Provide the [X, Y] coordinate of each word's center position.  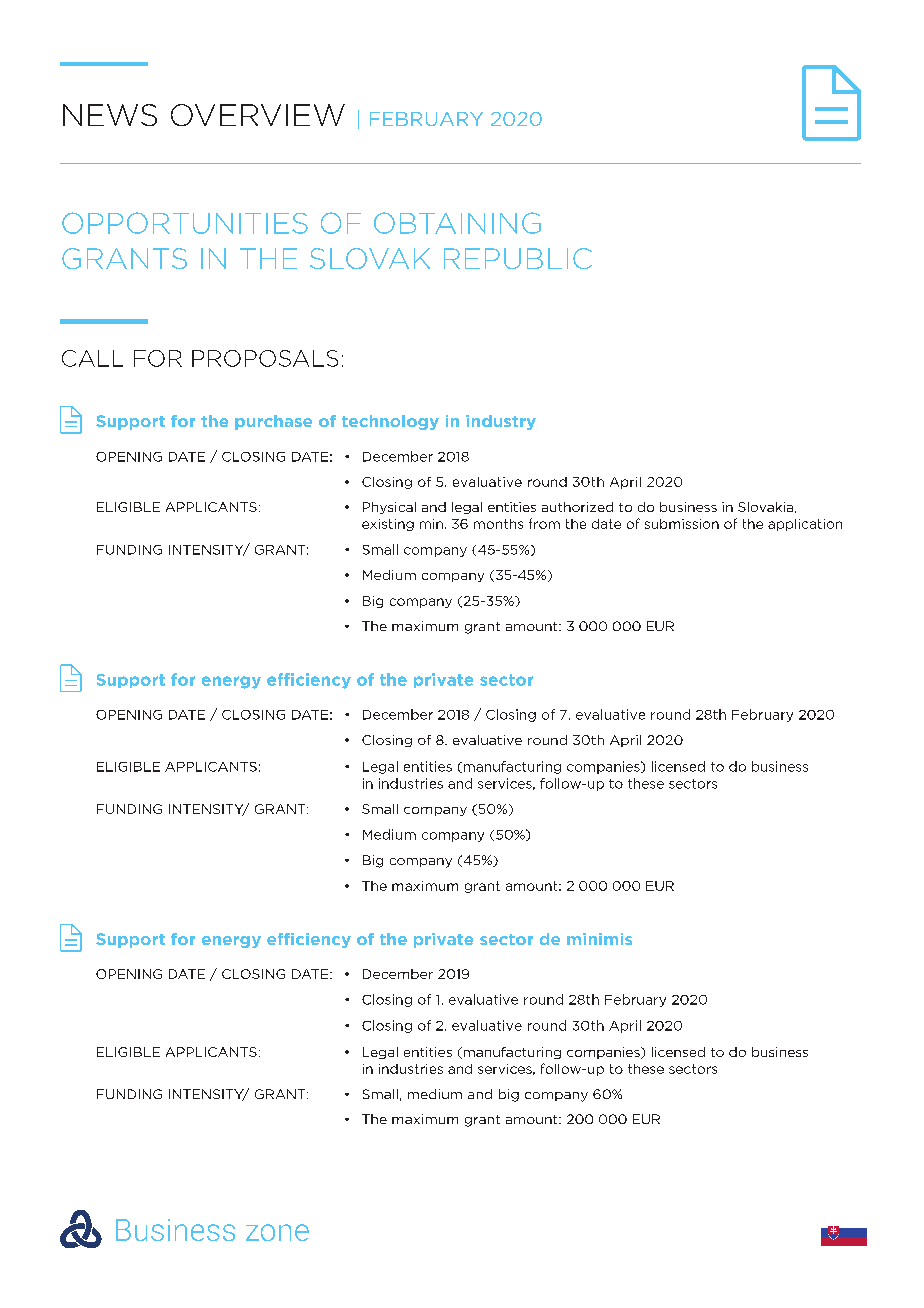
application [805, 525]
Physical [389, 508]
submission [682, 524]
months [498, 524]
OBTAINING [457, 223]
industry [501, 422]
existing [388, 525]
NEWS [110, 115]
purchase [273, 422]
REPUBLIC [518, 258]
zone [277, 1232]
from [544, 523]
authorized [577, 507]
